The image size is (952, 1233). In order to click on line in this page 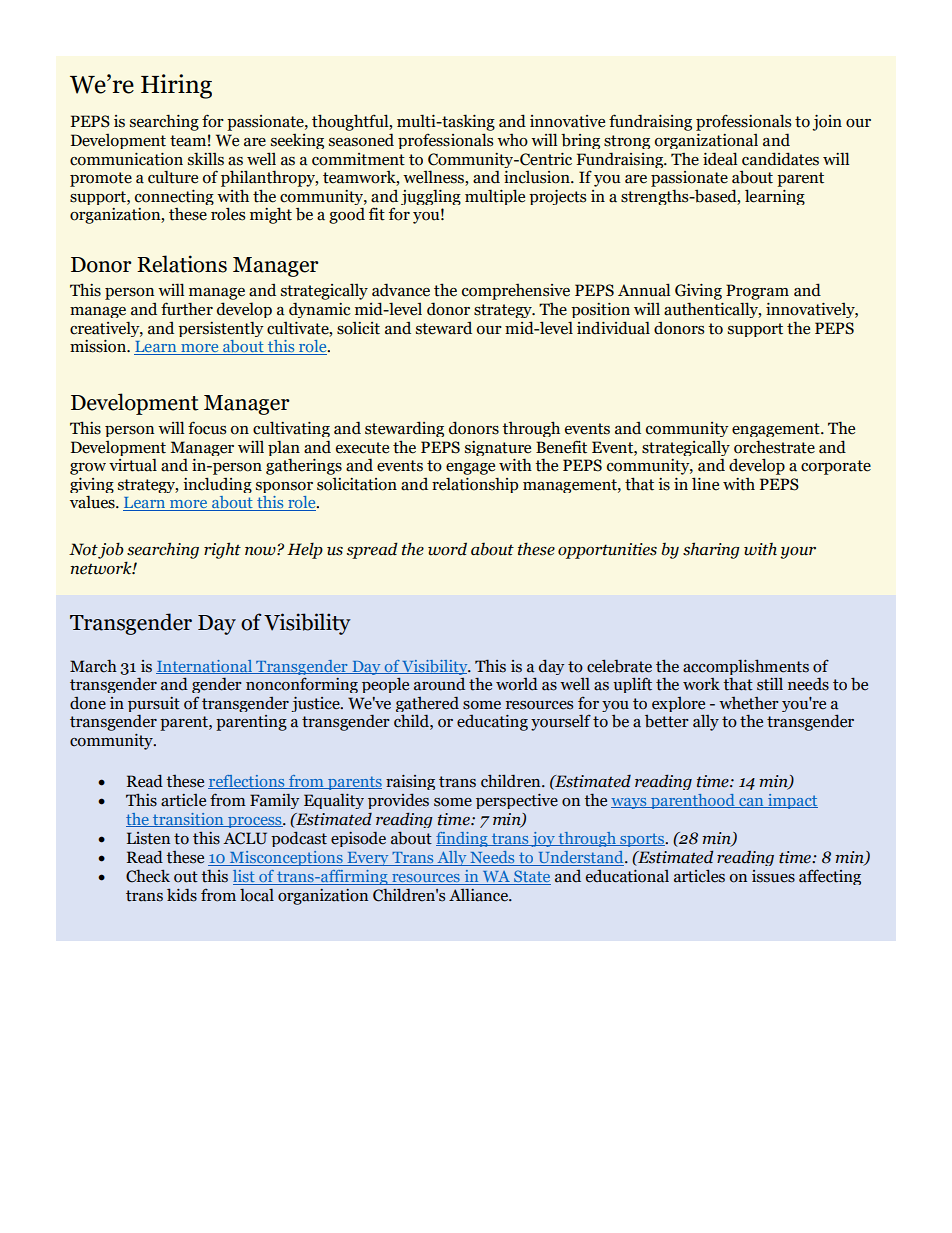, I will do `click(705, 484)`.
